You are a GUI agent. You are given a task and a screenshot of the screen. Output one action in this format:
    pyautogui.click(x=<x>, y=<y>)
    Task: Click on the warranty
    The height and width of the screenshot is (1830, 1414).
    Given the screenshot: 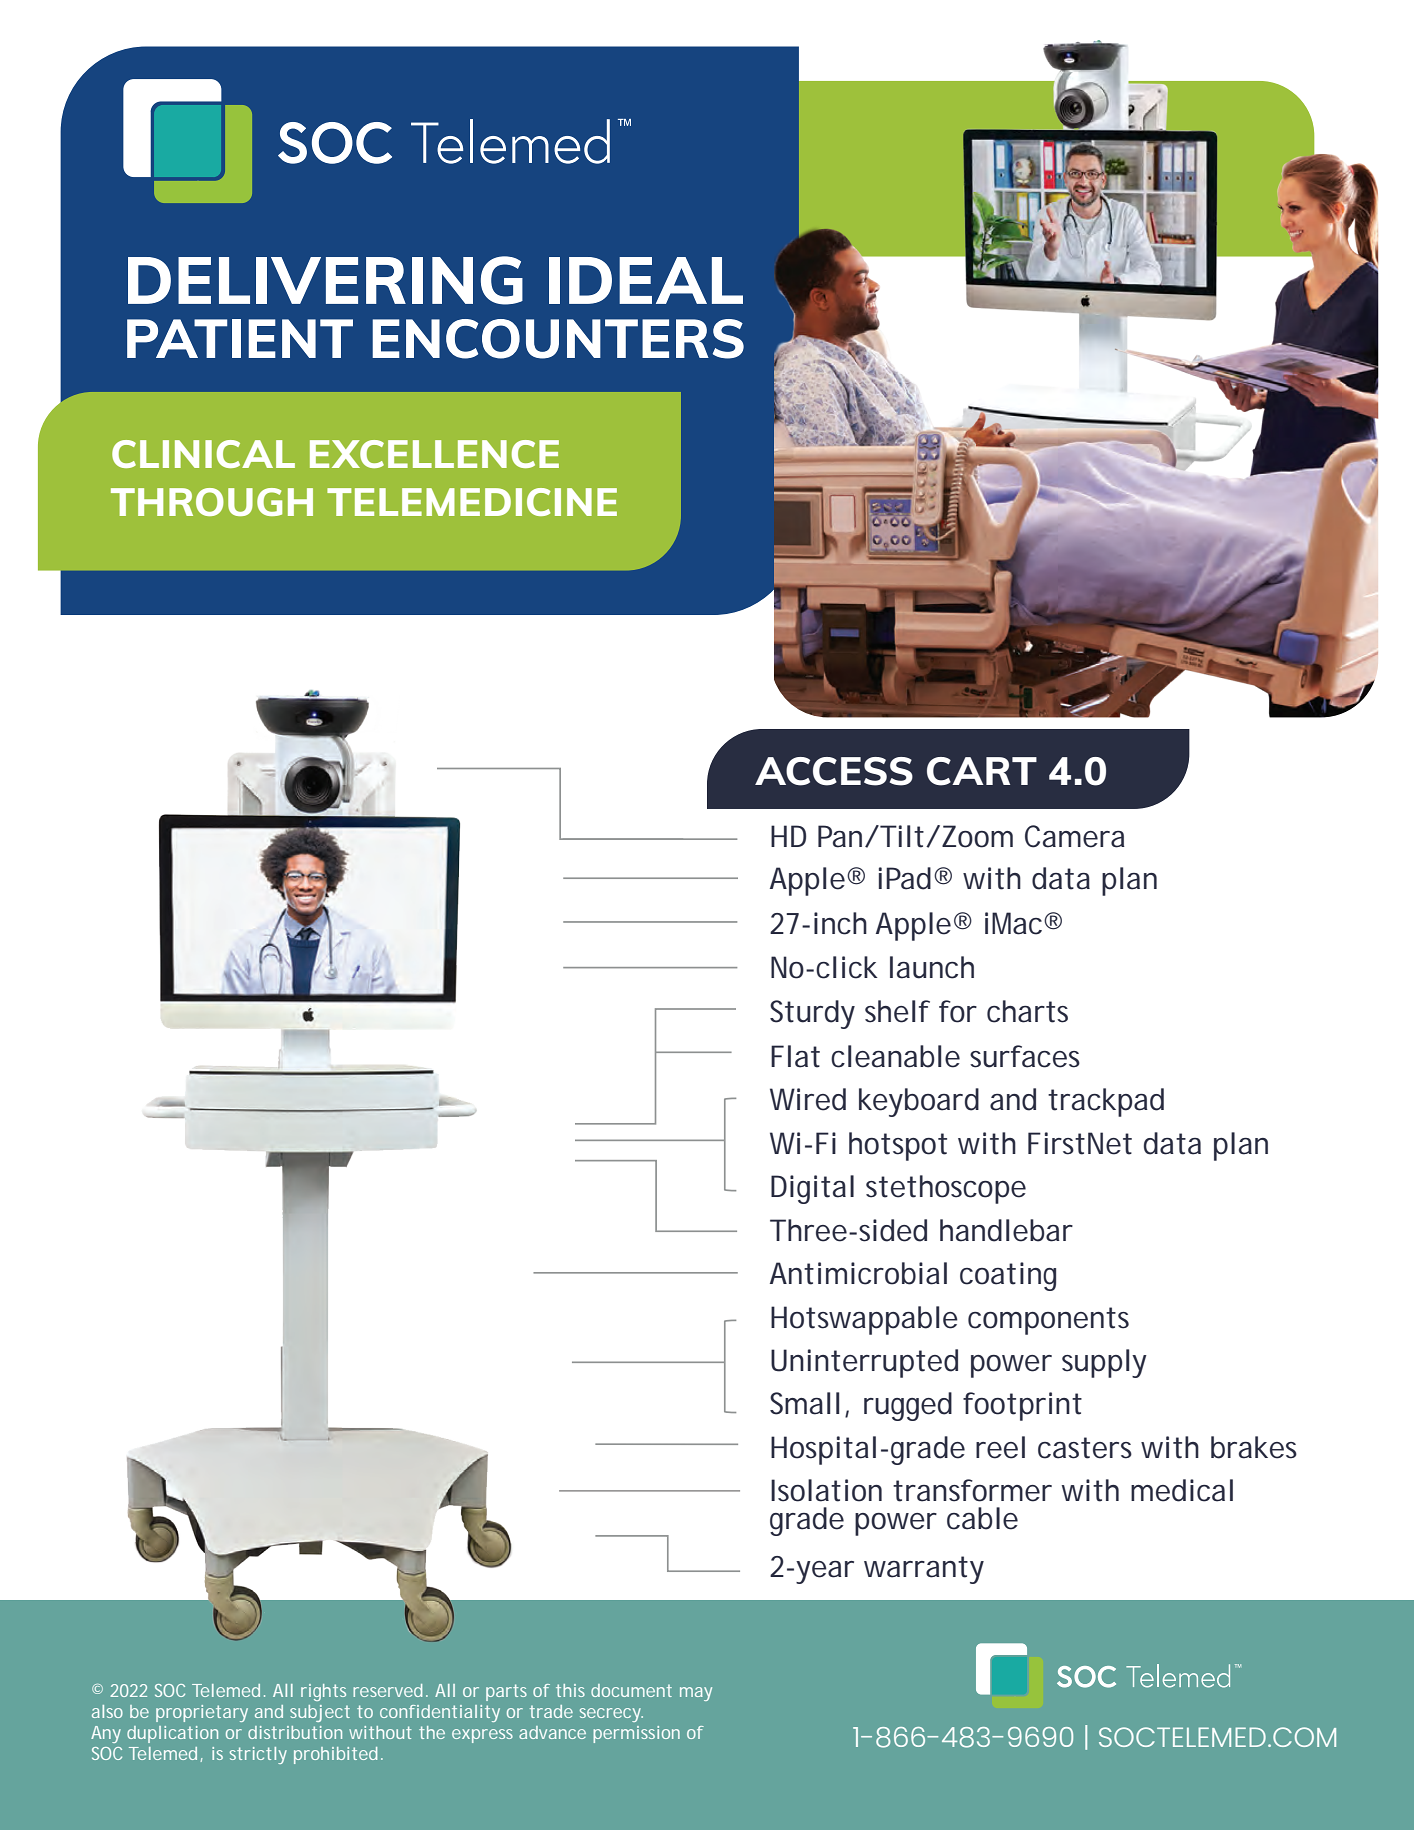 What is the action you would take?
    pyautogui.click(x=924, y=1570)
